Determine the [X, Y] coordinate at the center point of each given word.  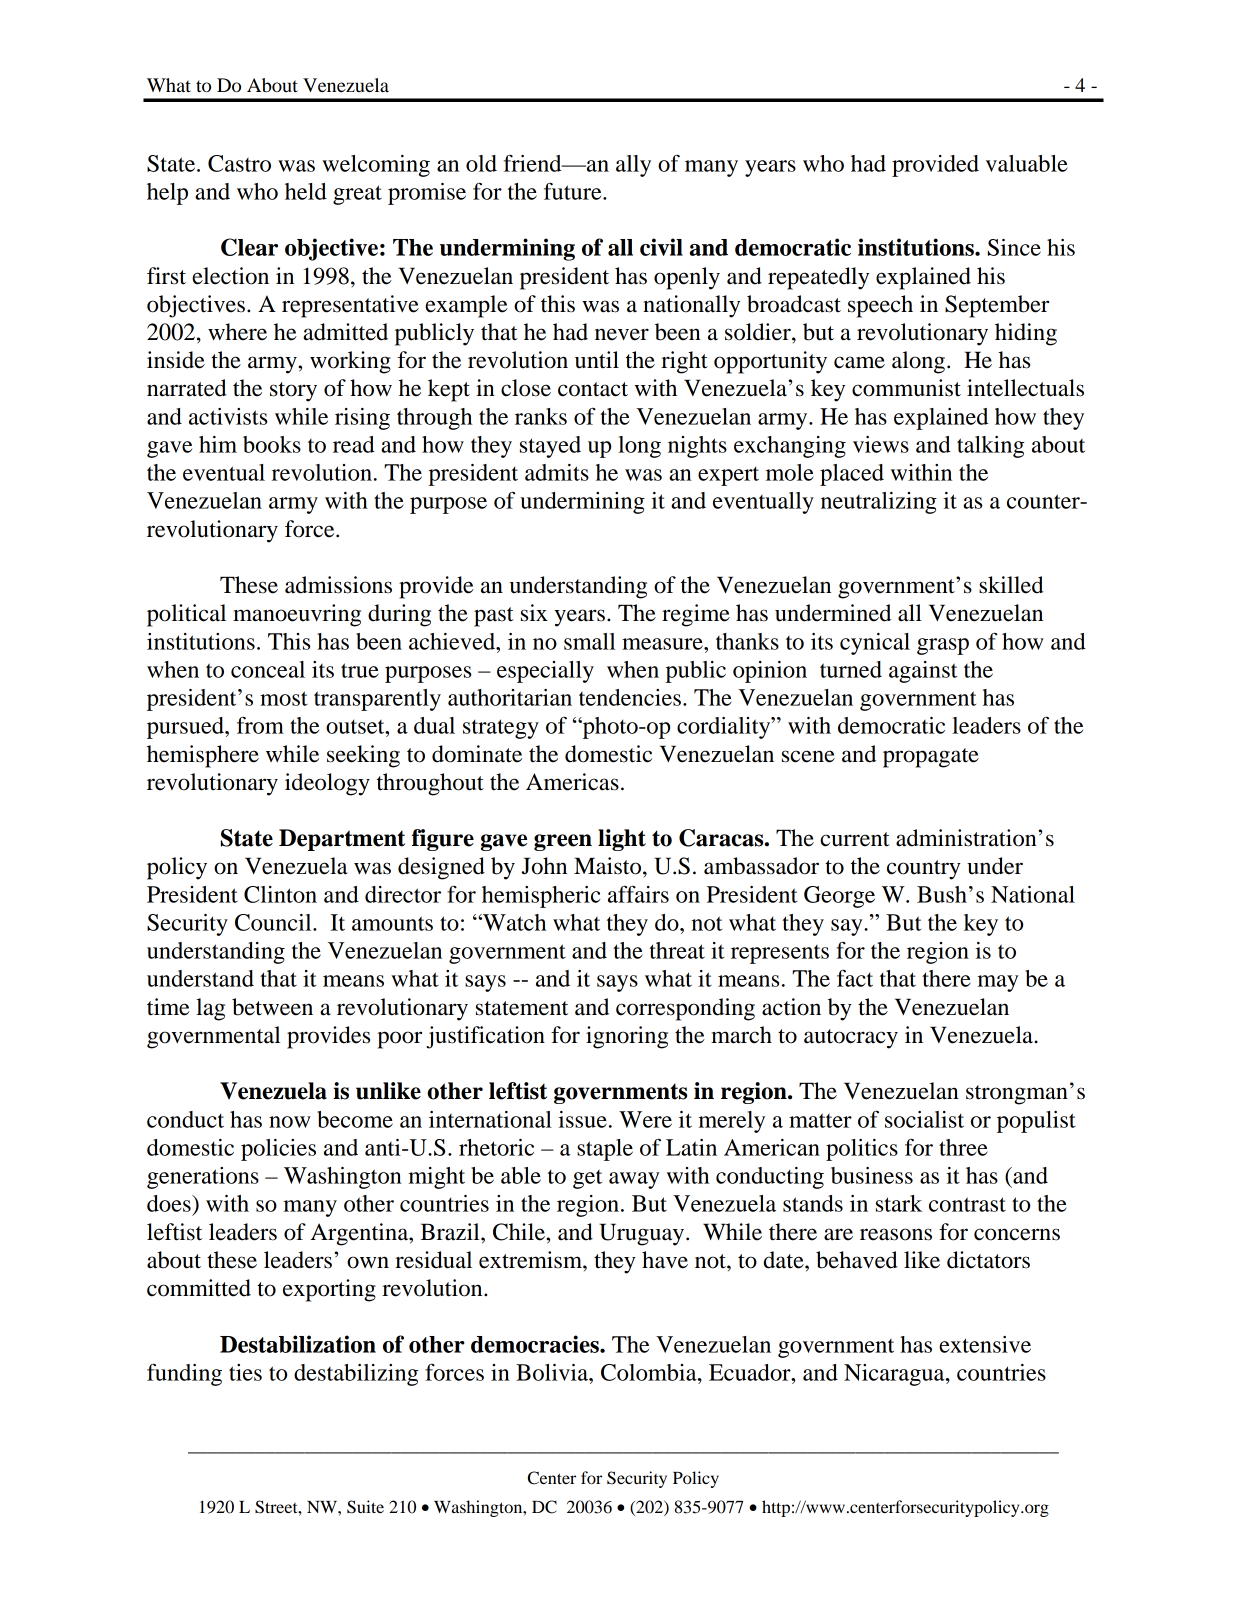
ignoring [627, 1037]
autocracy [851, 1039]
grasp [943, 646]
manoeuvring [297, 615]
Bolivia [553, 1372]
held [306, 191]
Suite [365, 1507]
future [574, 191]
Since [1014, 247]
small [589, 641]
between [272, 1007]
